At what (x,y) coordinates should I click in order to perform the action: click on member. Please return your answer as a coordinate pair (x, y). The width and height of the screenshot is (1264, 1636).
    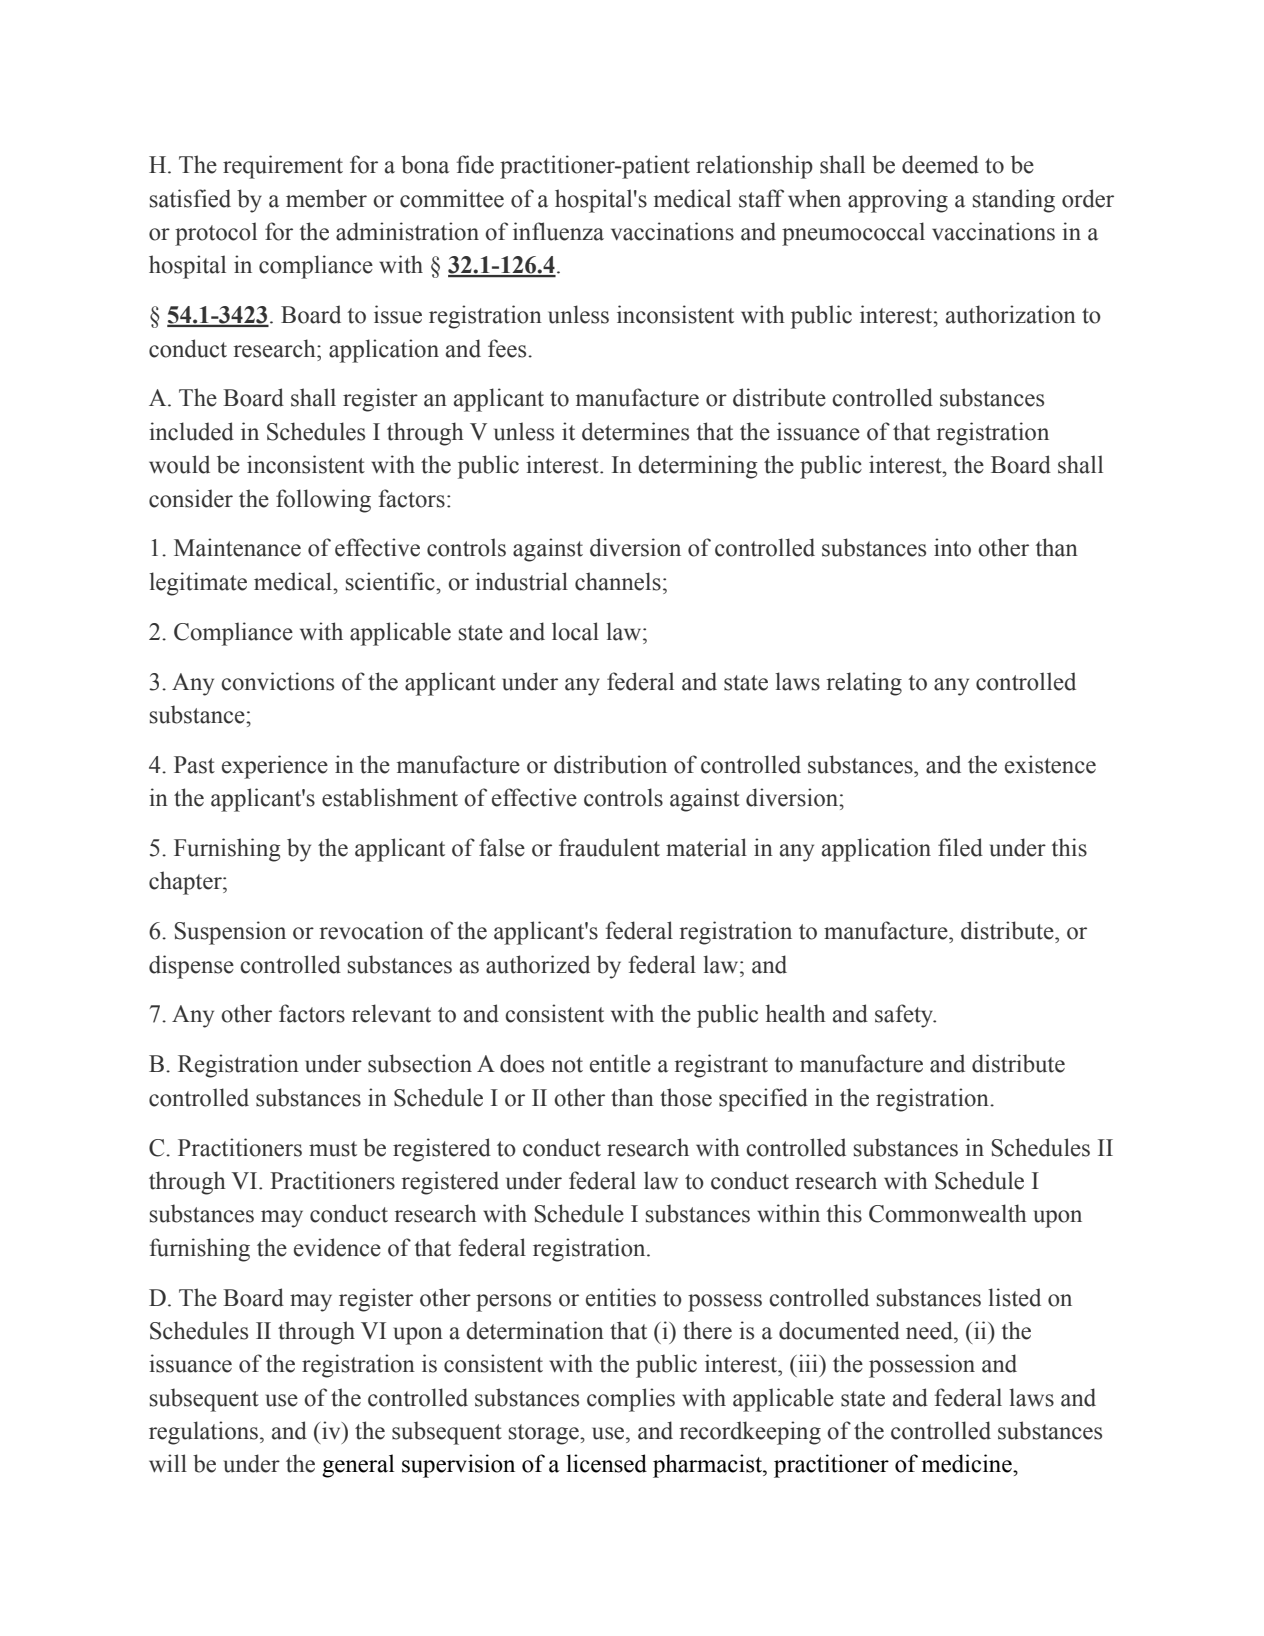
    Looking at the image, I should click on (326, 198).
